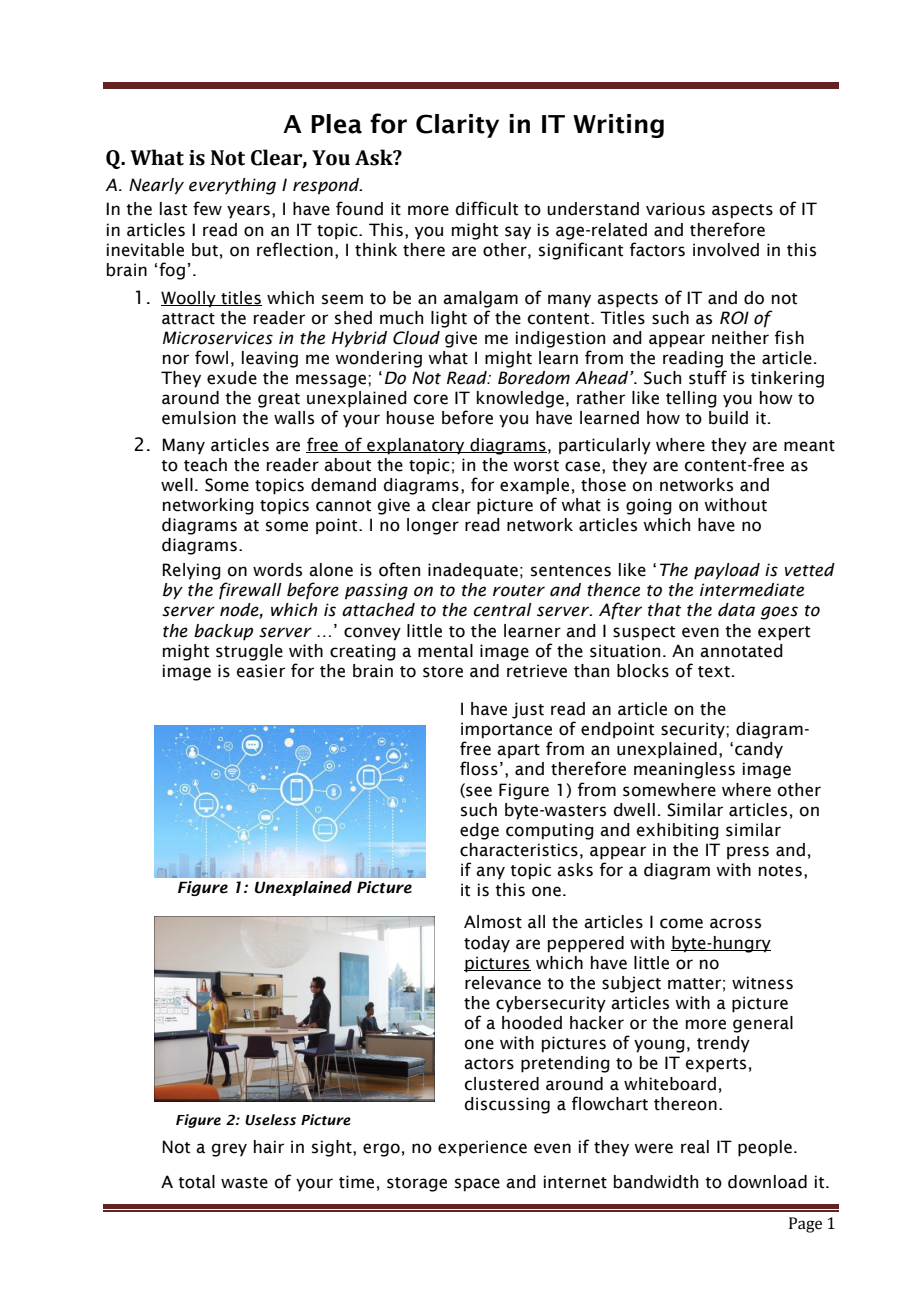  Describe the element at coordinates (728, 418) in the page. I see `build` at that location.
